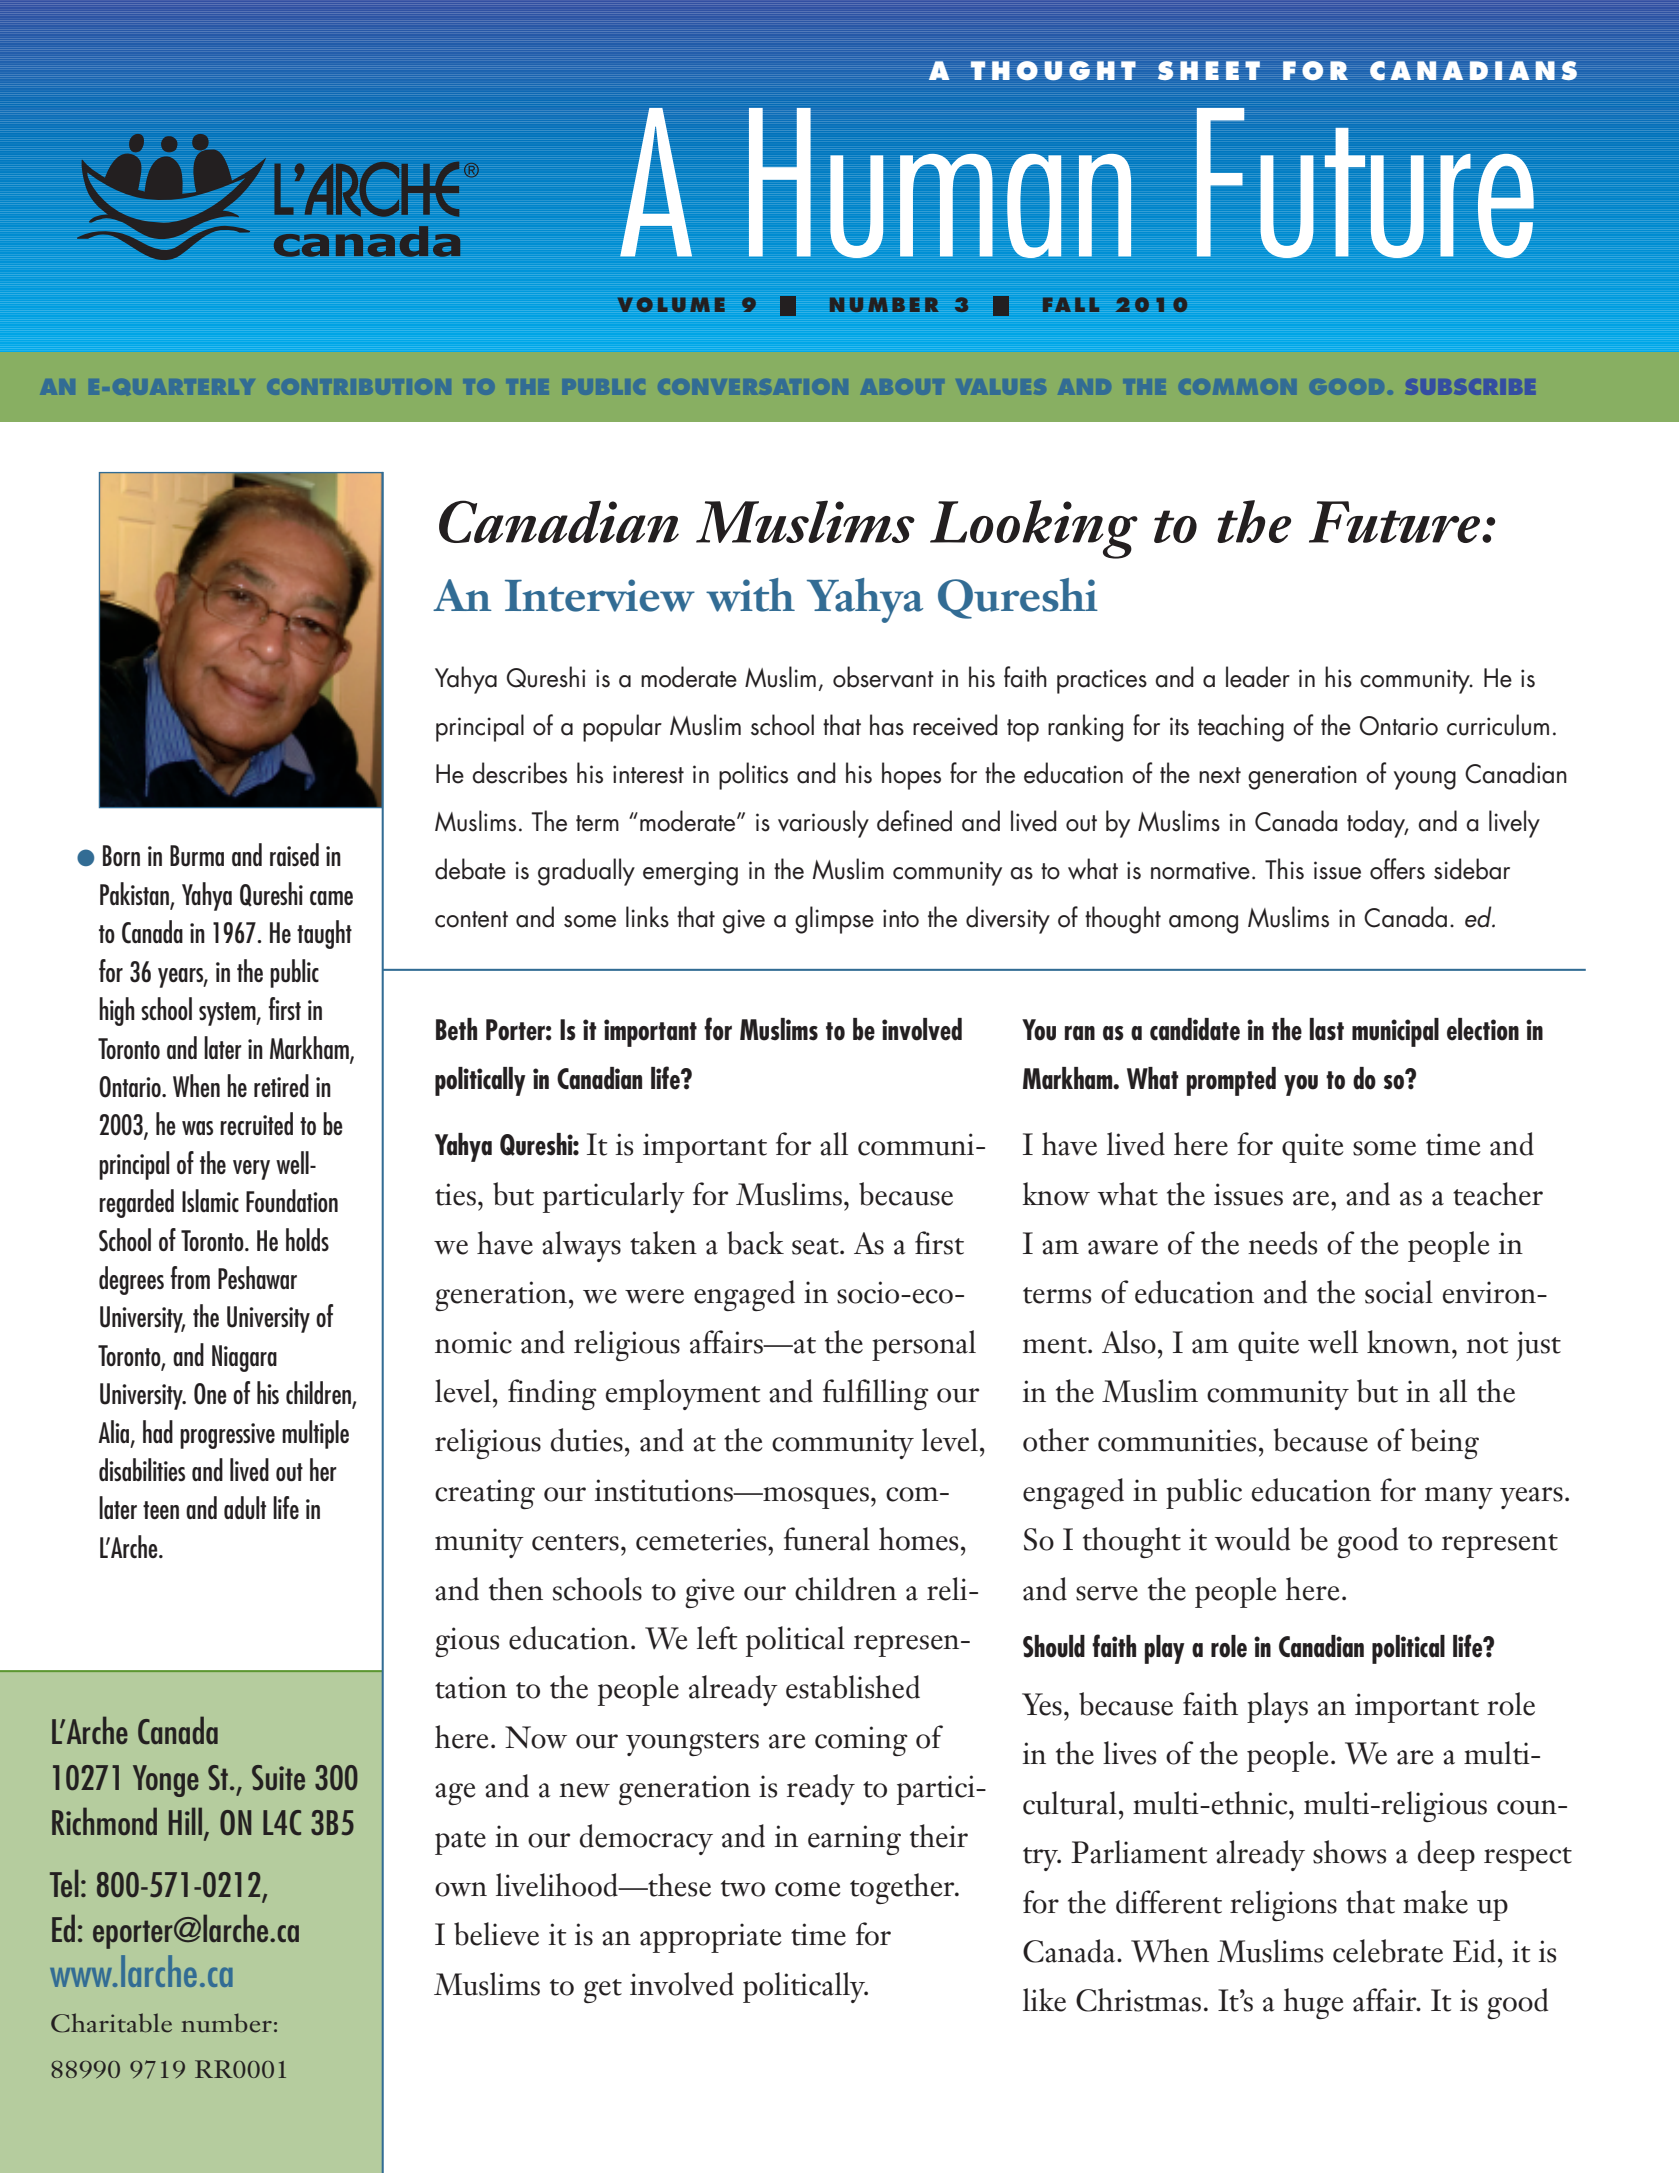 The width and height of the screenshot is (1679, 2173). What do you see at coordinates (750, 595) in the screenshot?
I see `with` at bounding box center [750, 595].
